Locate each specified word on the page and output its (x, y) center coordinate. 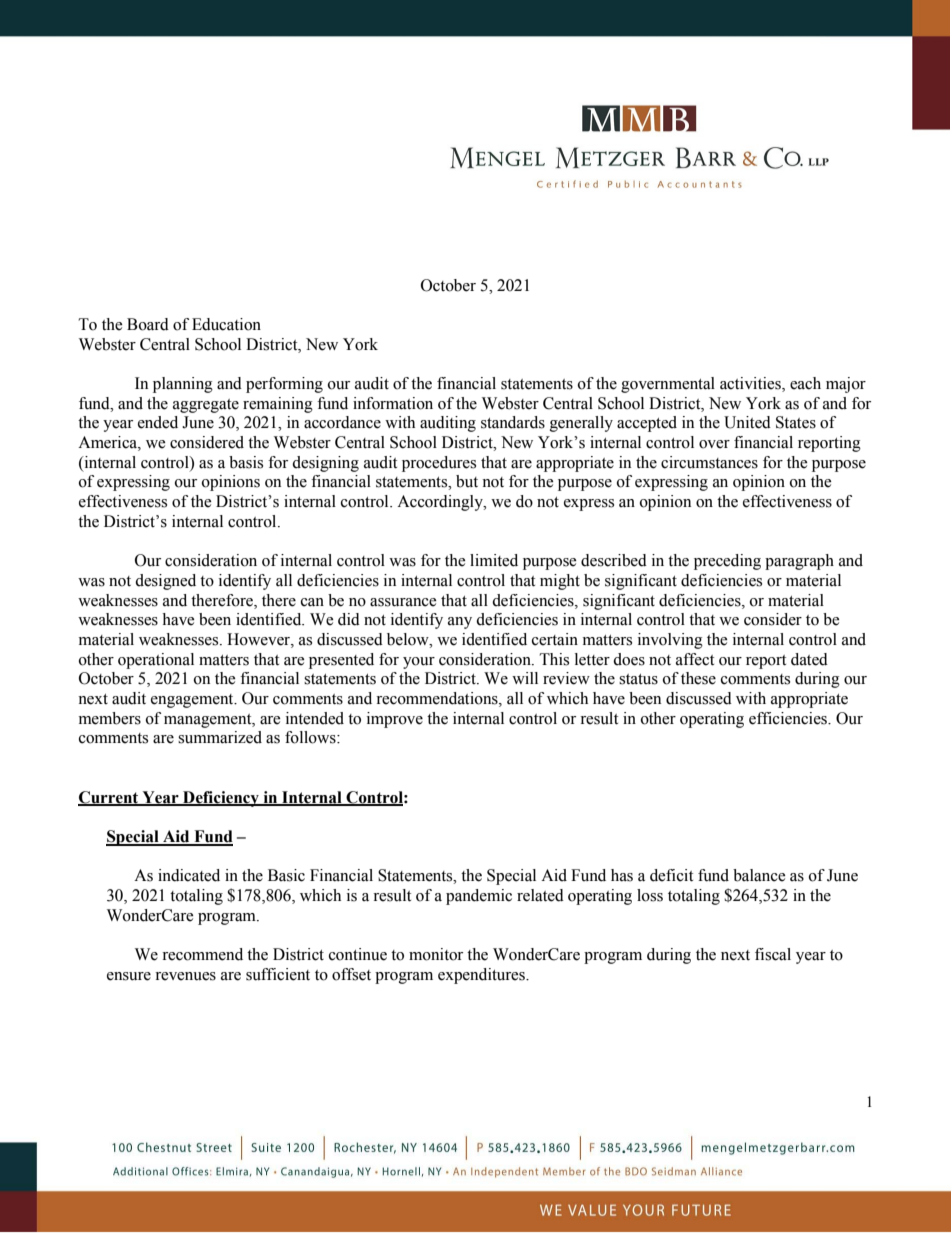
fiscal (773, 954)
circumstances (709, 462)
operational (156, 661)
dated (809, 659)
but (467, 481)
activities (751, 384)
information (393, 403)
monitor (436, 954)
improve (395, 720)
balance (759, 875)
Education (226, 324)
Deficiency (221, 799)
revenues (185, 976)
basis (246, 462)
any (460, 623)
